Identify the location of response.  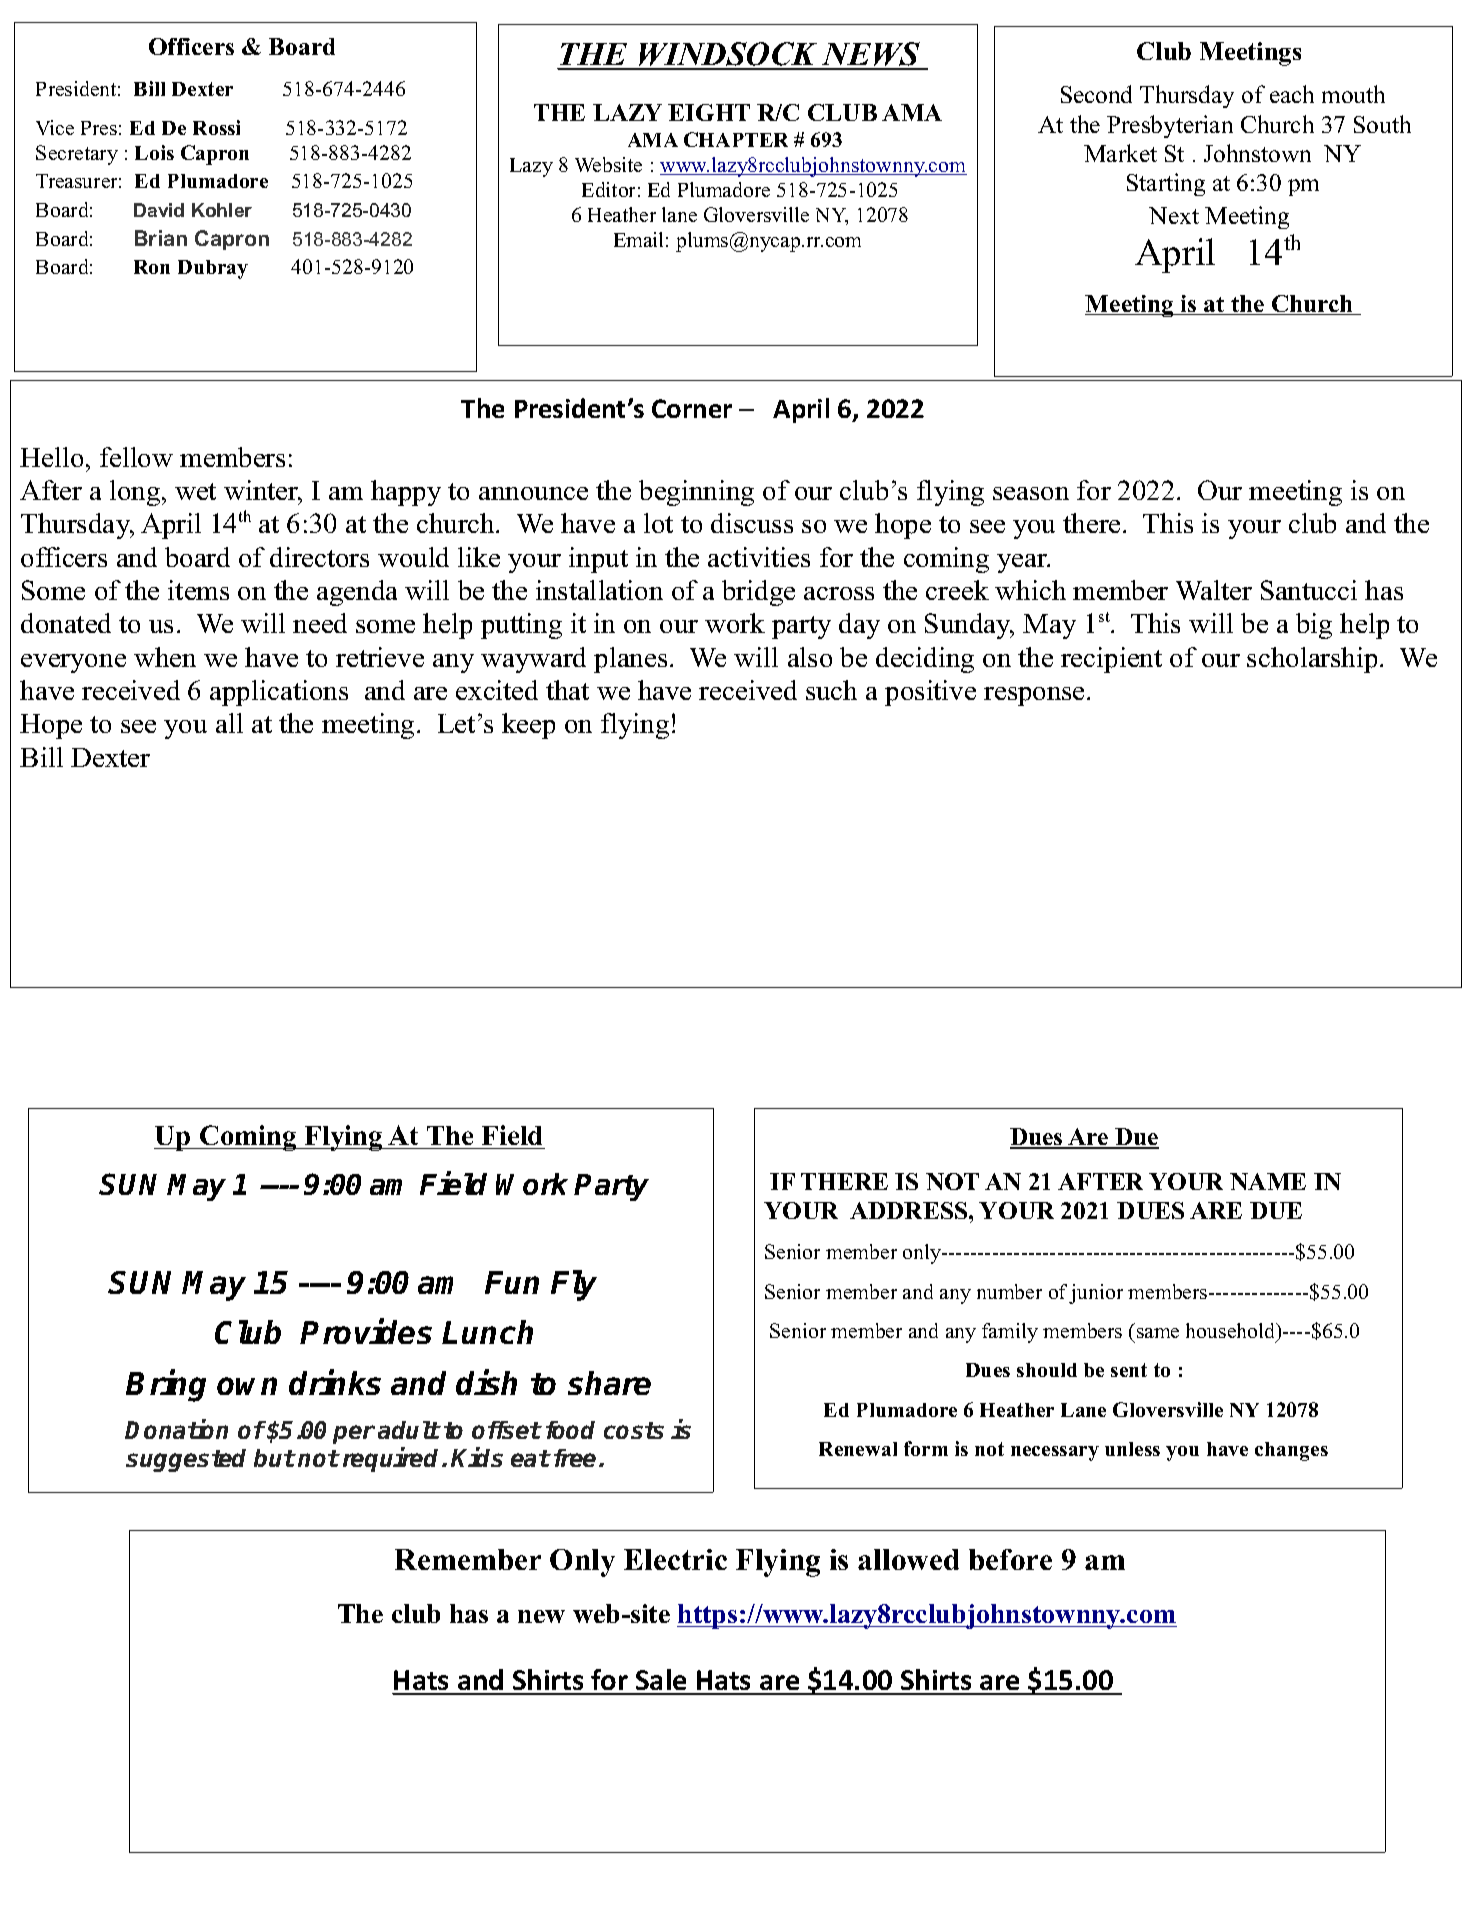
(1034, 696).
